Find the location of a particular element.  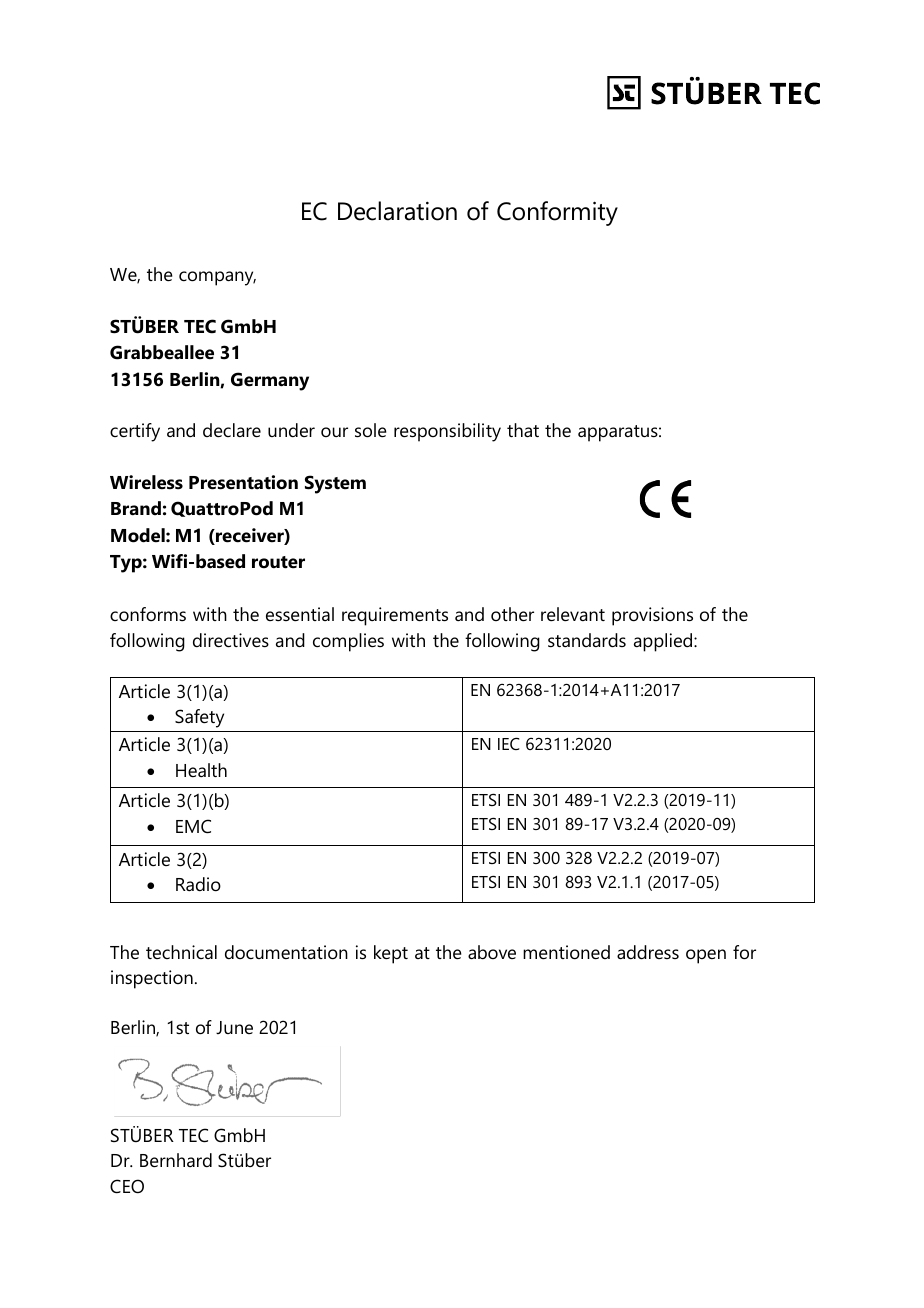

that is located at coordinates (523, 430).
